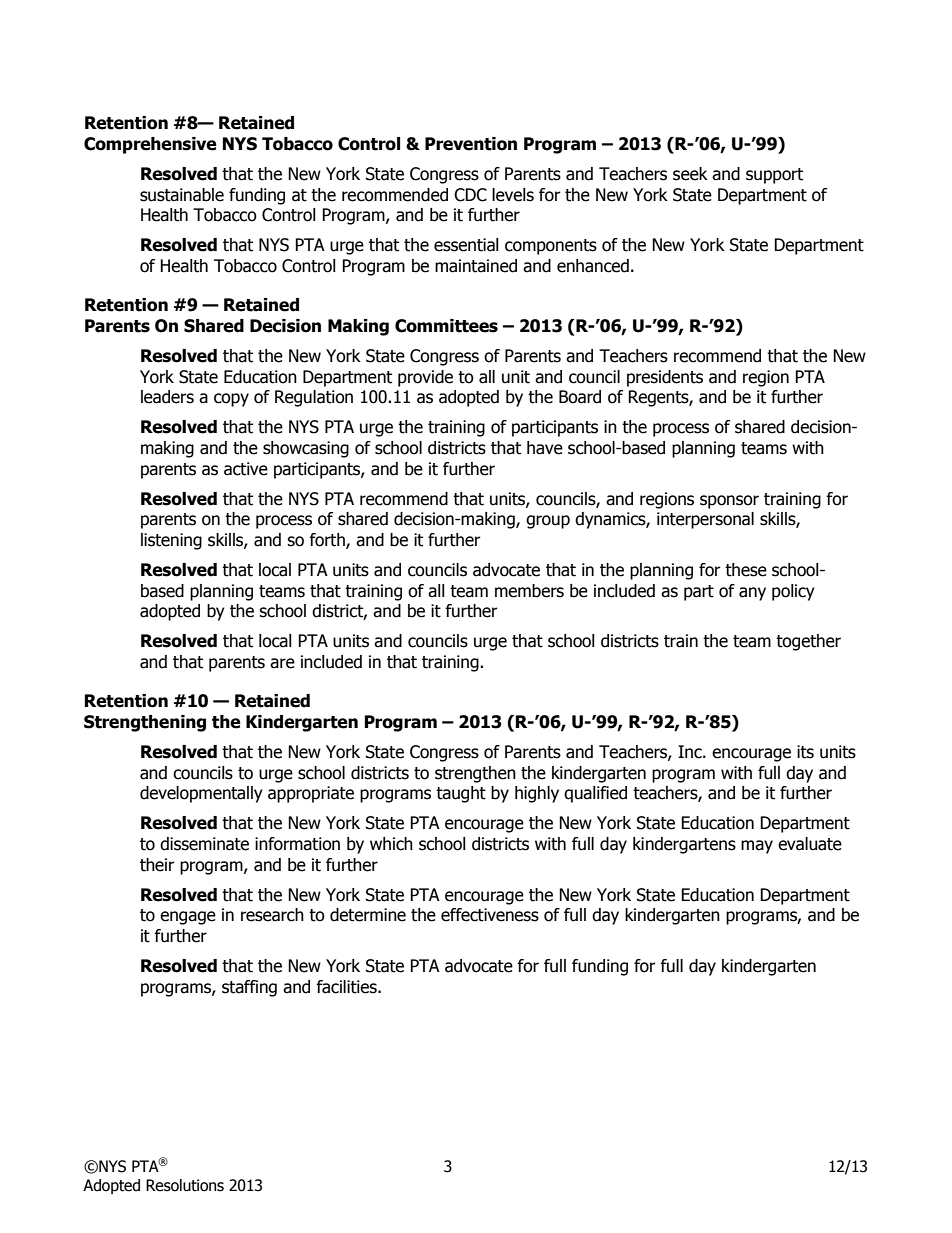 The image size is (952, 1233). I want to click on group, so click(548, 522).
